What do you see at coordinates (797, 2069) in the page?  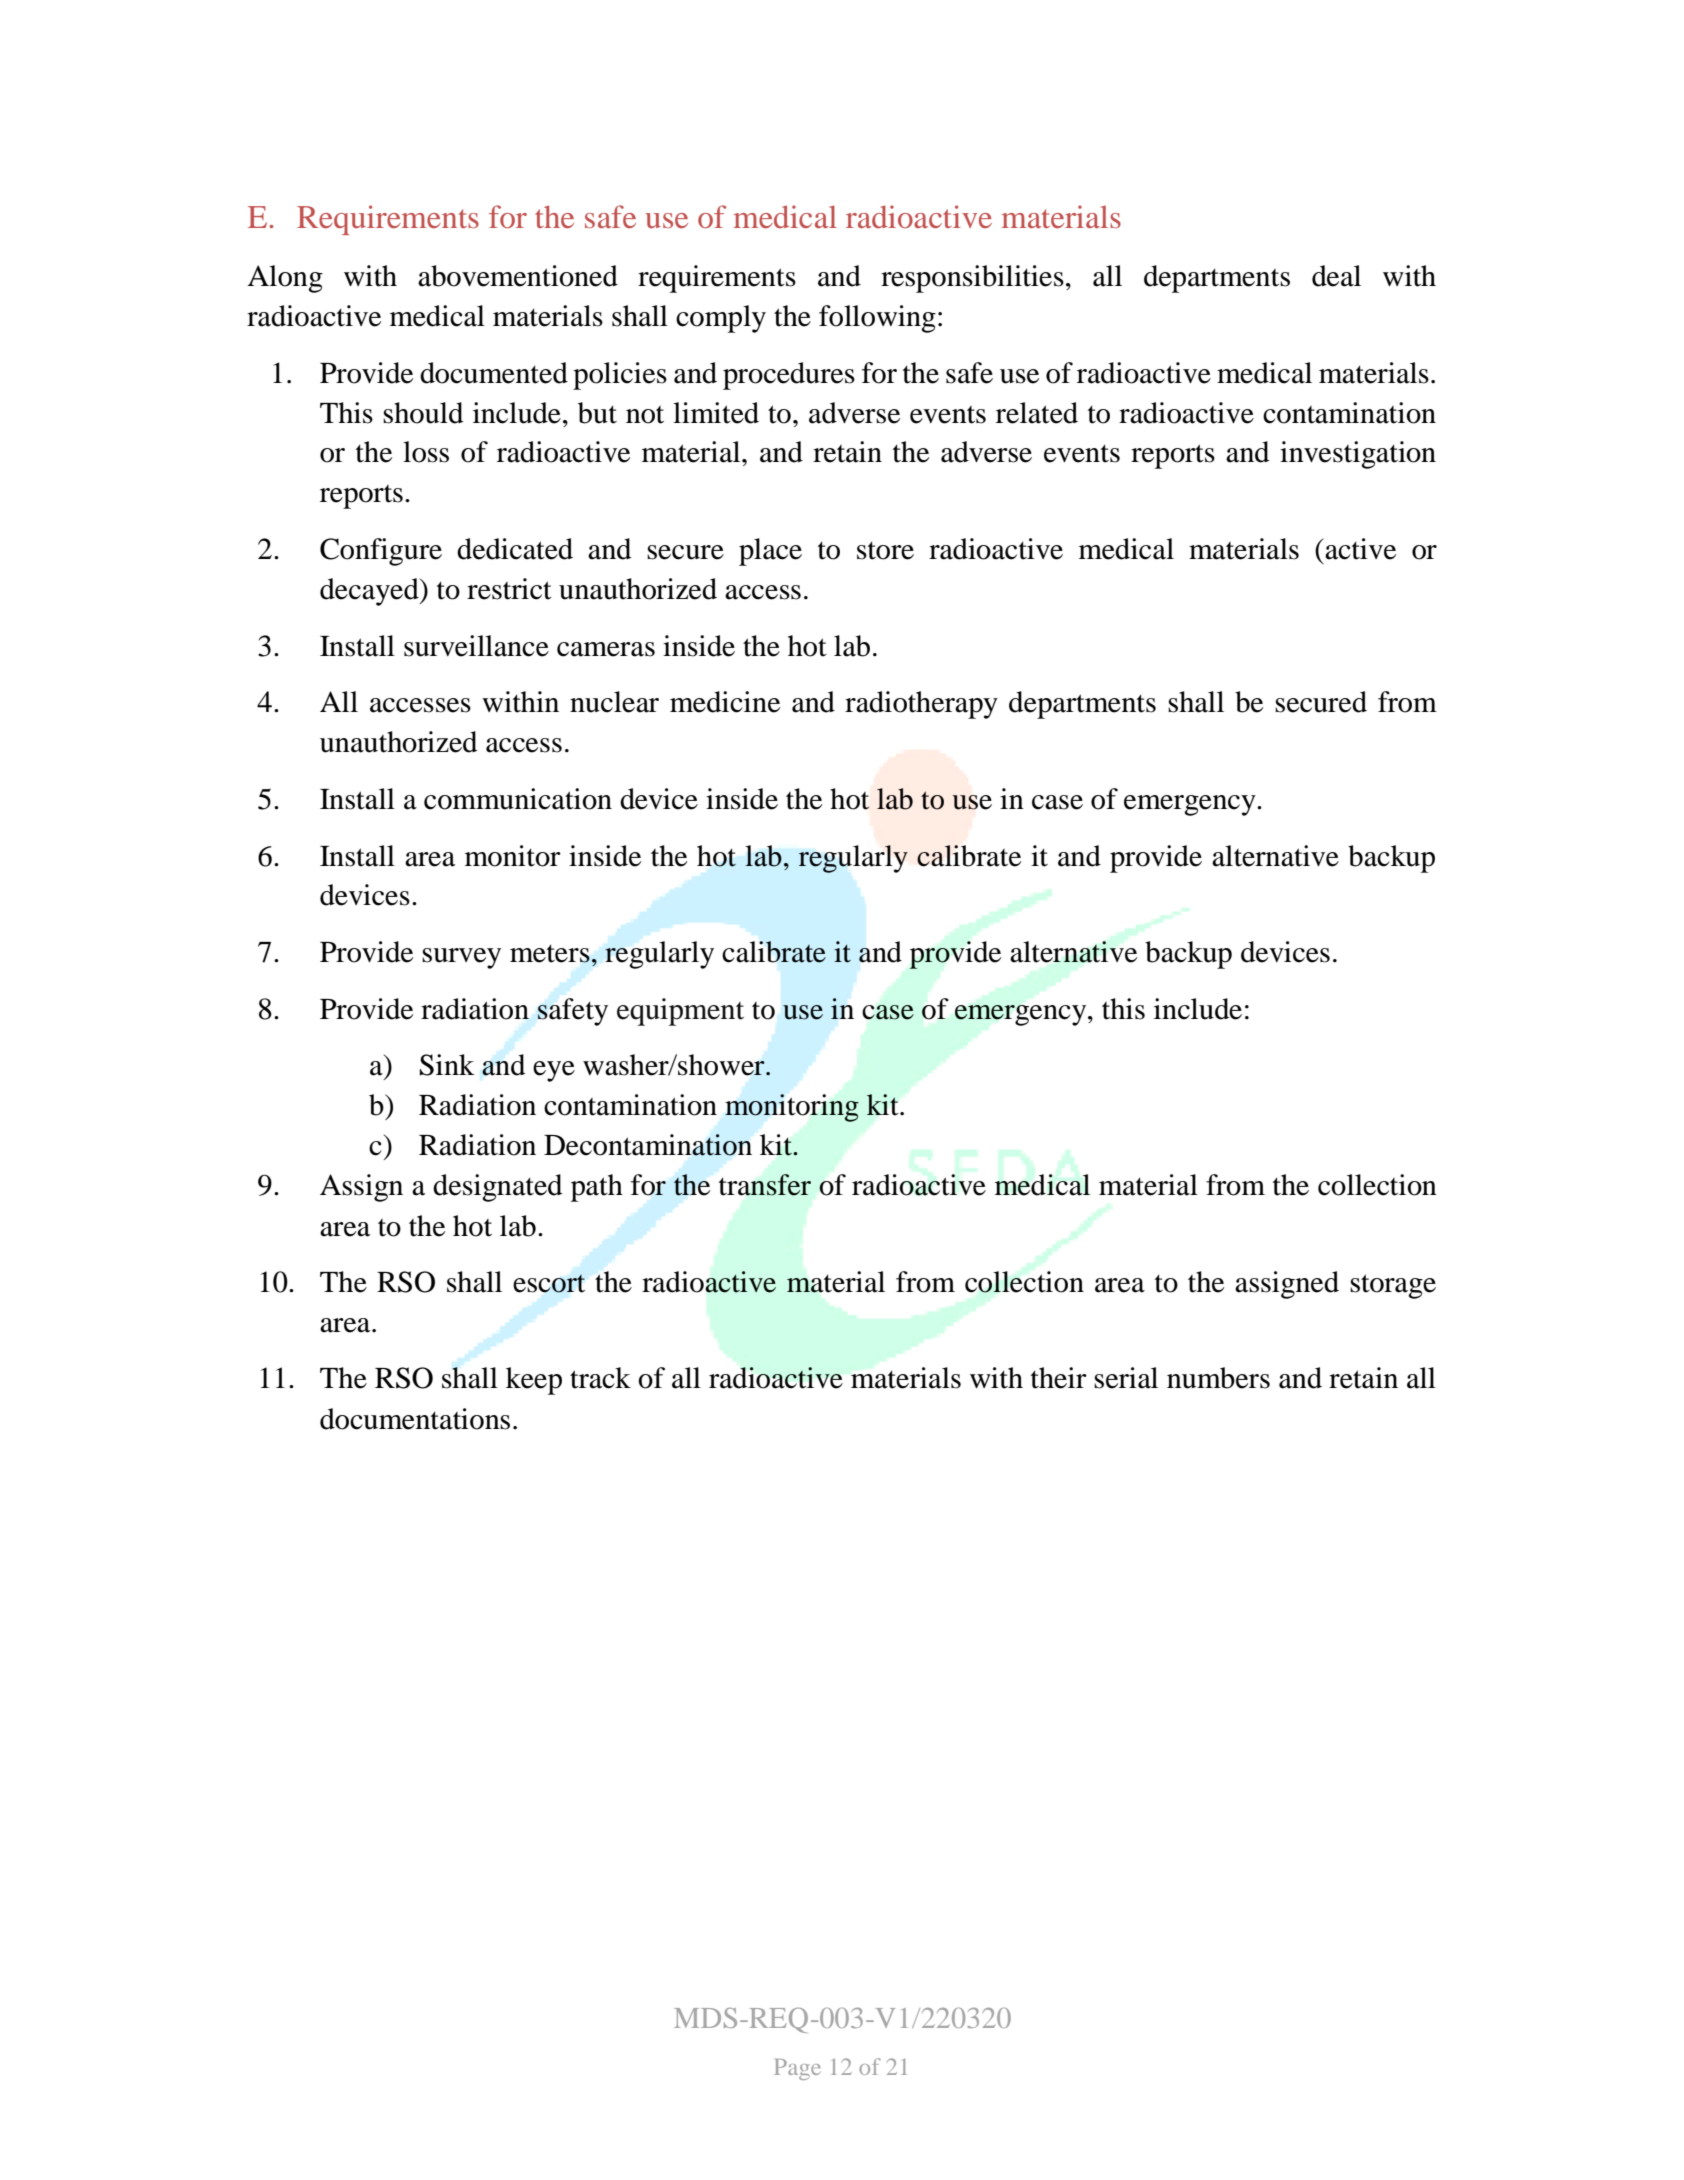 I see `Page` at bounding box center [797, 2069].
